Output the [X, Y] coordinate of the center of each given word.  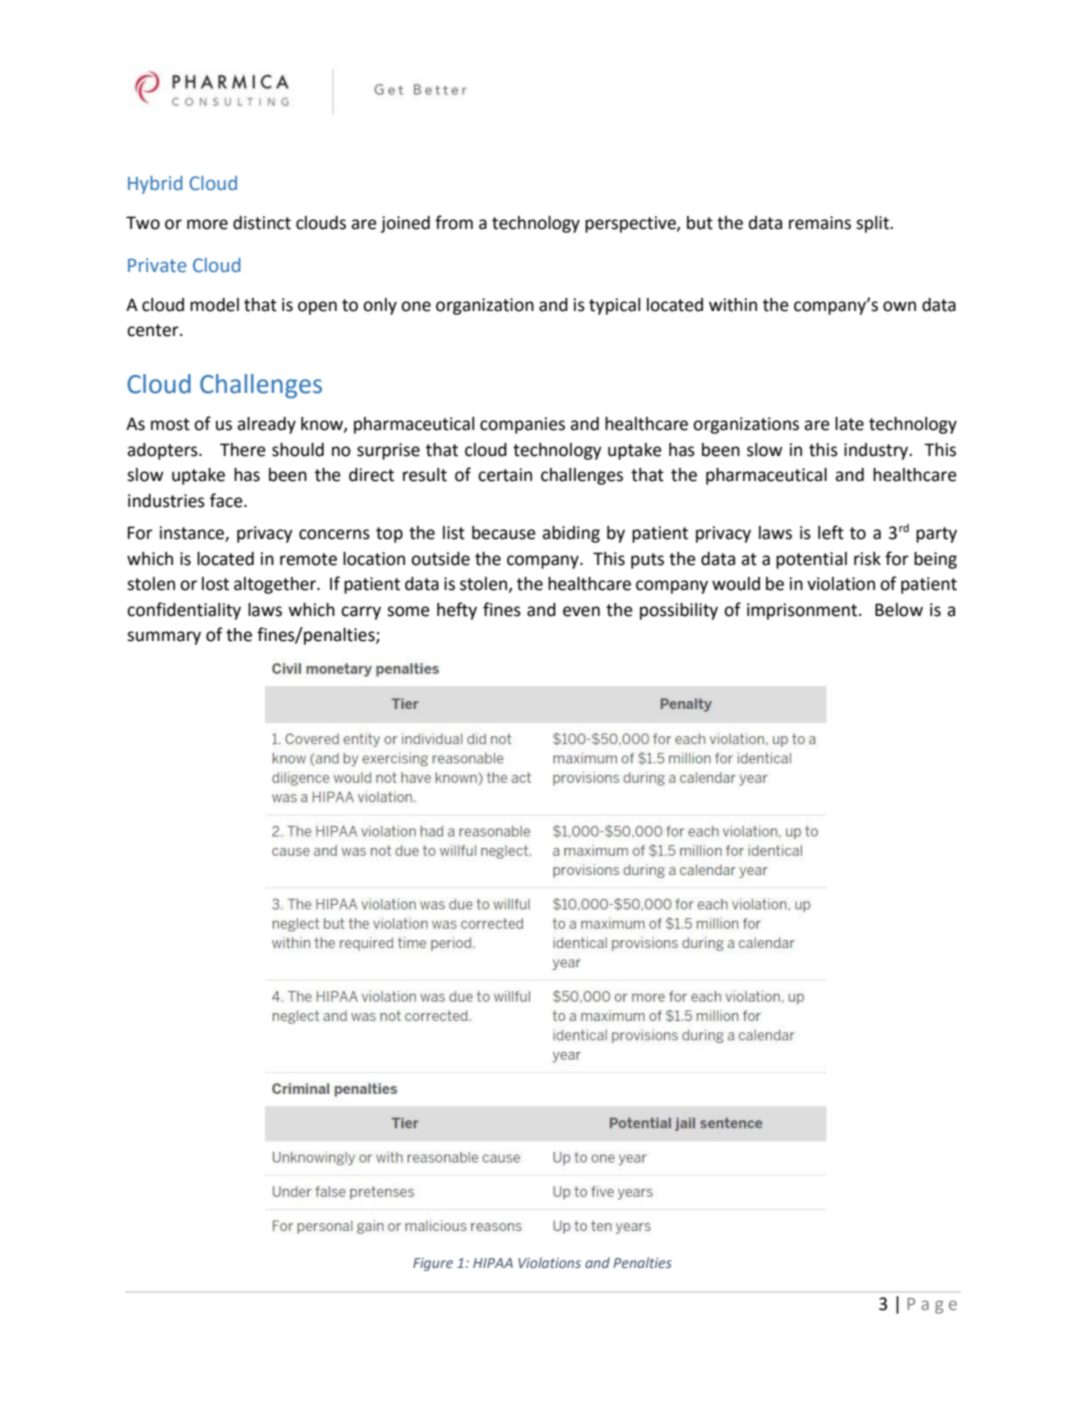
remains [820, 223]
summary [164, 638]
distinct [262, 223]
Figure [433, 1264]
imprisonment [803, 611]
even [581, 611]
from [454, 222]
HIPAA [493, 1263]
